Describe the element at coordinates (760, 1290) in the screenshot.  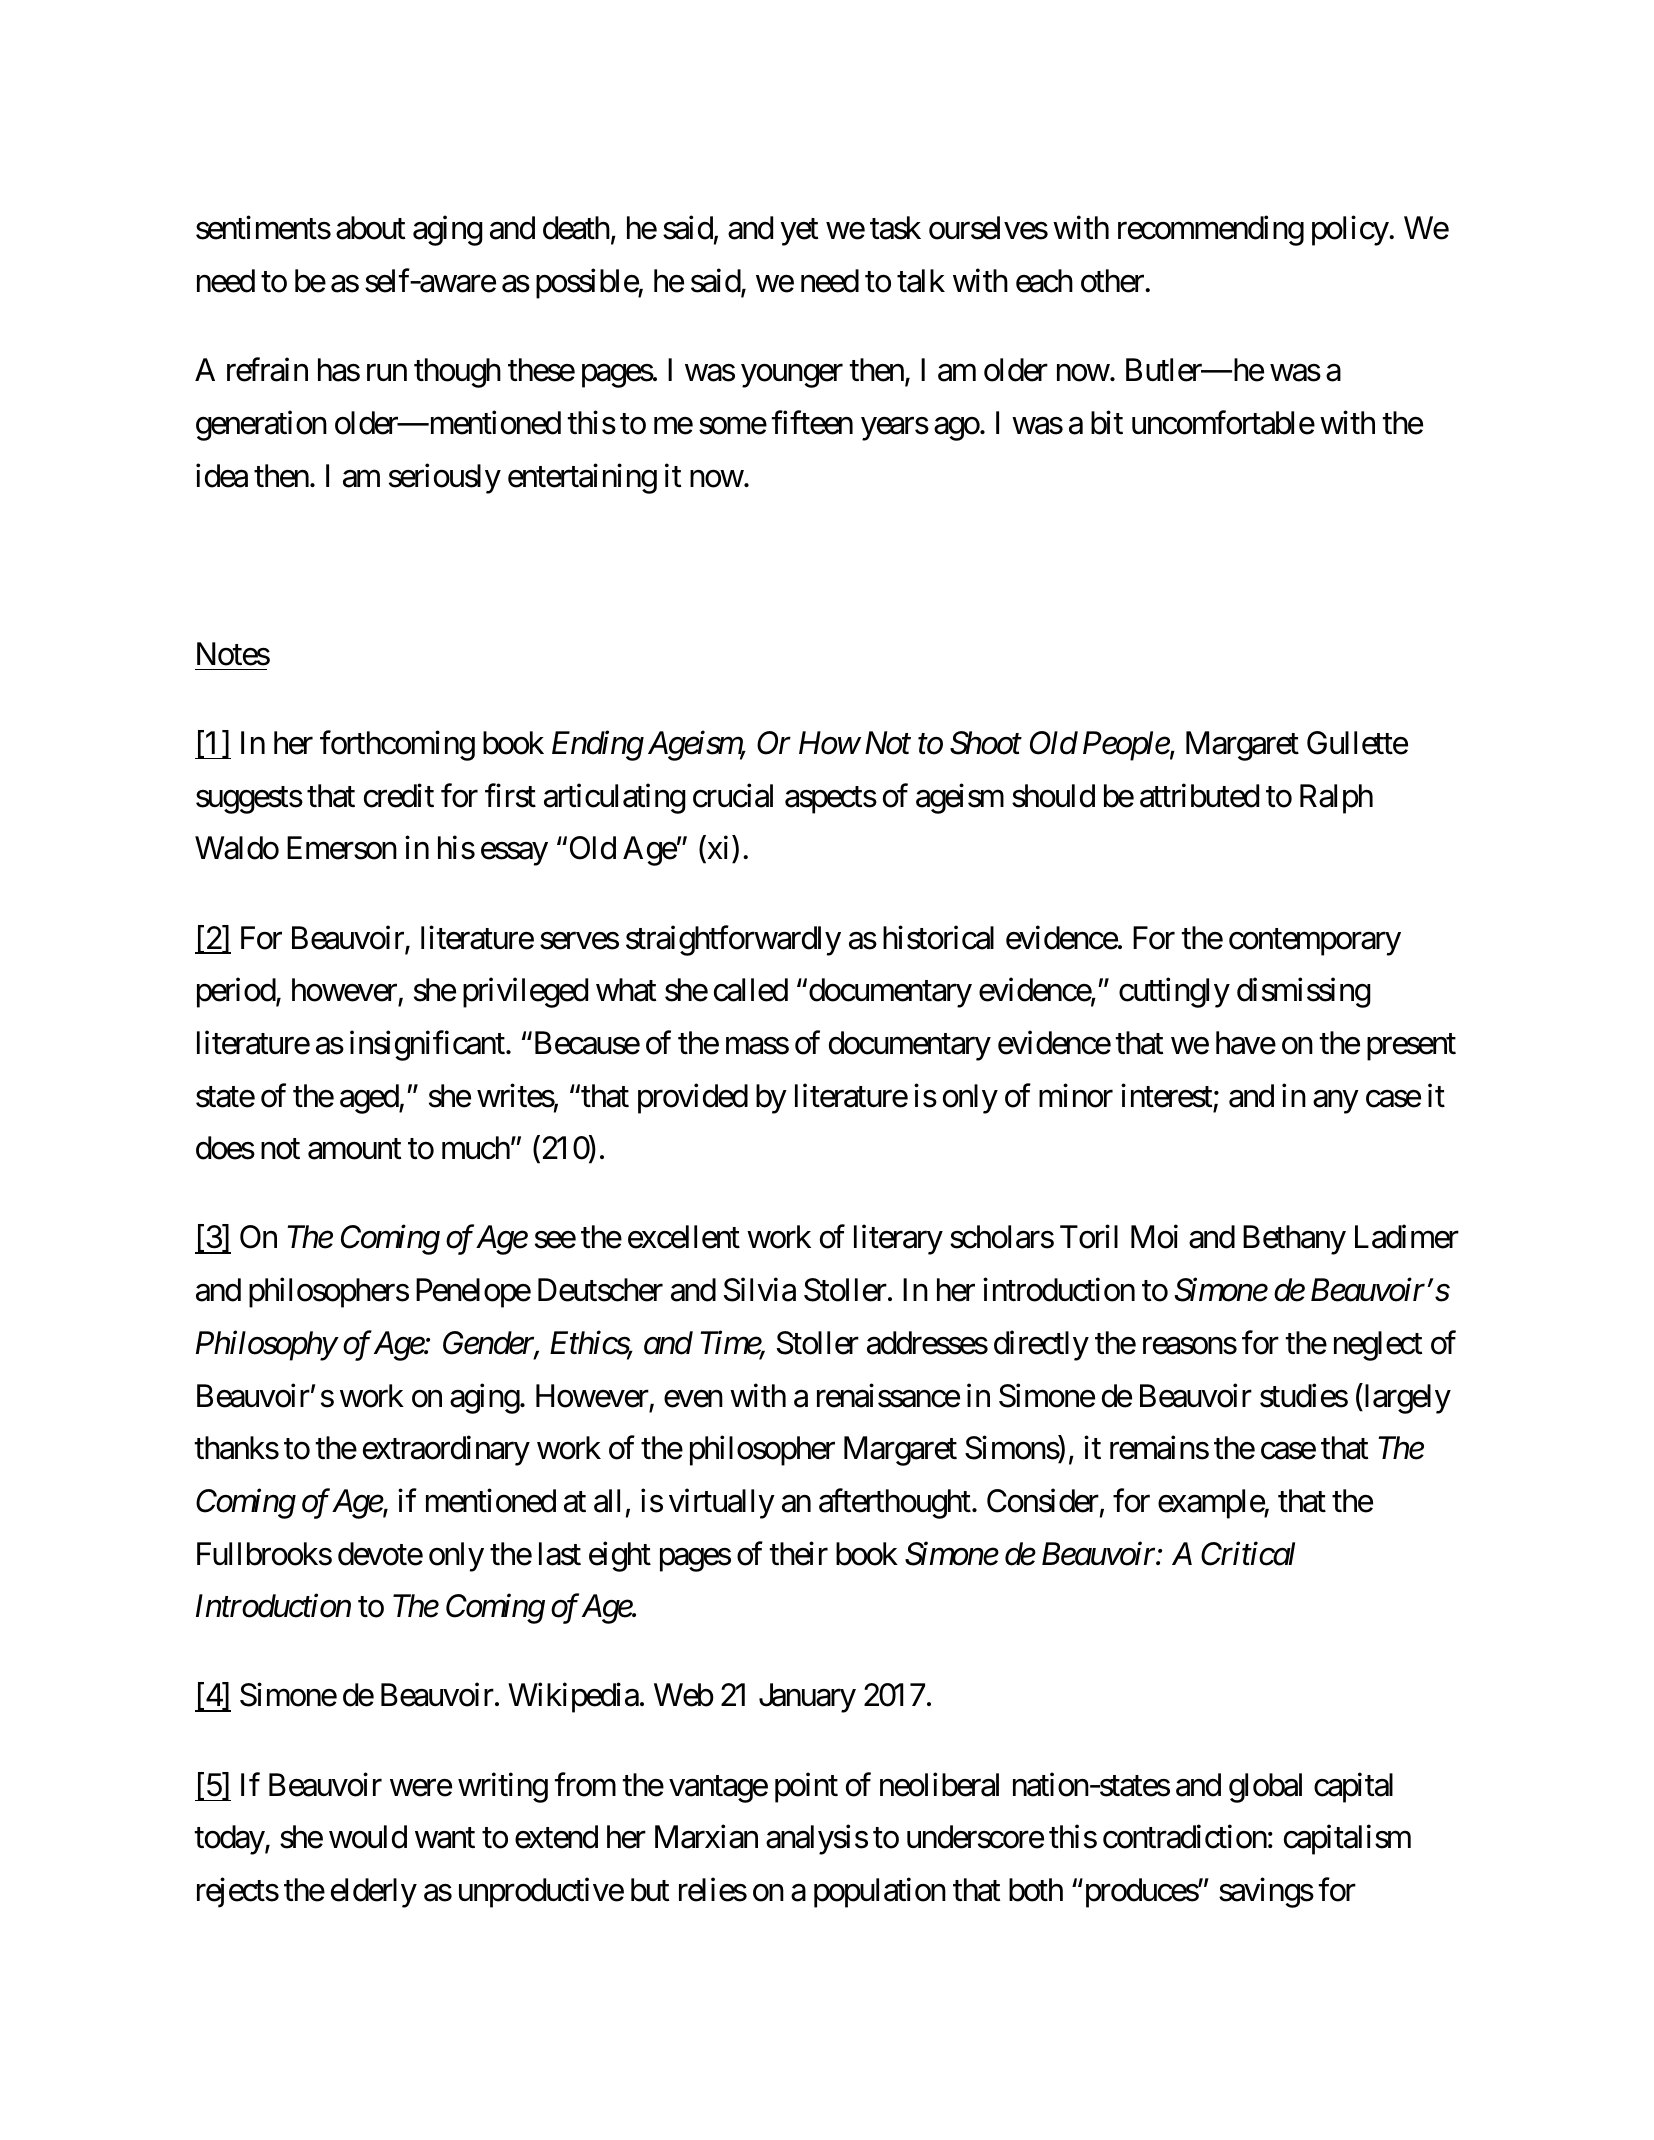
I see `Silvia` at that location.
